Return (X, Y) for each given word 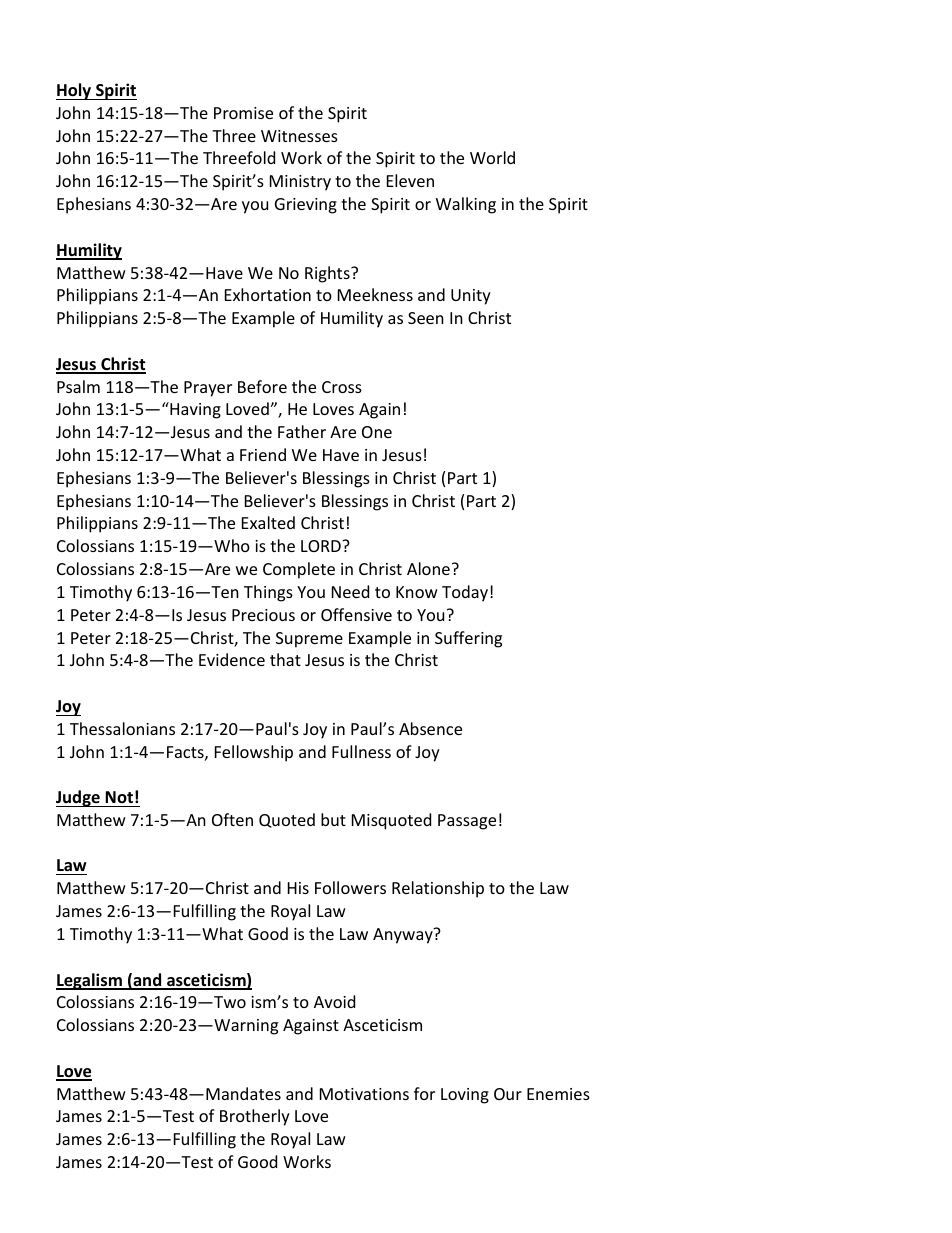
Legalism (90, 981)
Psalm (78, 386)
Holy (75, 91)
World (492, 157)
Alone (428, 568)
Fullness (361, 751)
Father (302, 431)
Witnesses (299, 136)
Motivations (364, 1094)
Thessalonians (122, 728)
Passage (467, 822)
